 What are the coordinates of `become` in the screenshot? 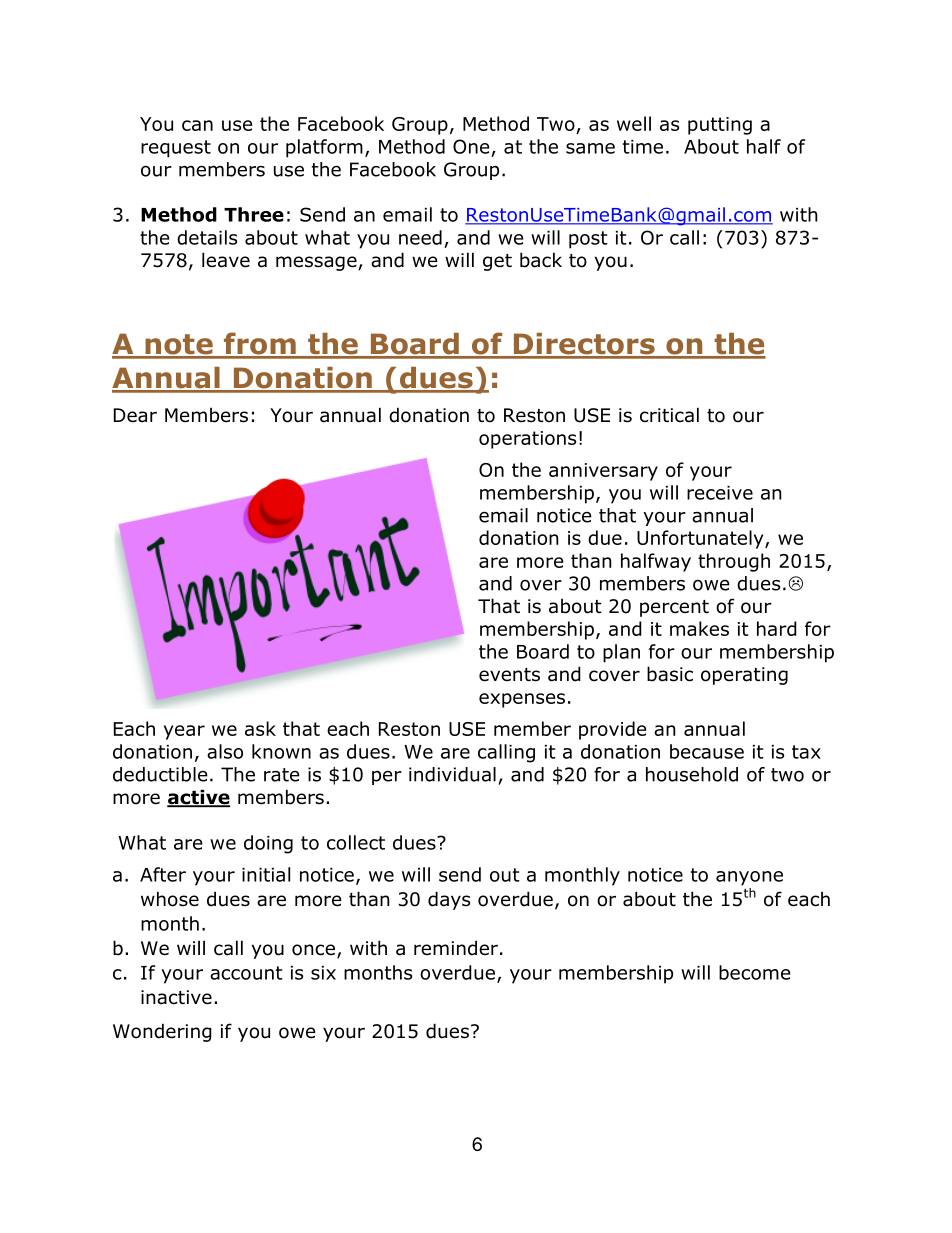 It's located at (755, 972).
